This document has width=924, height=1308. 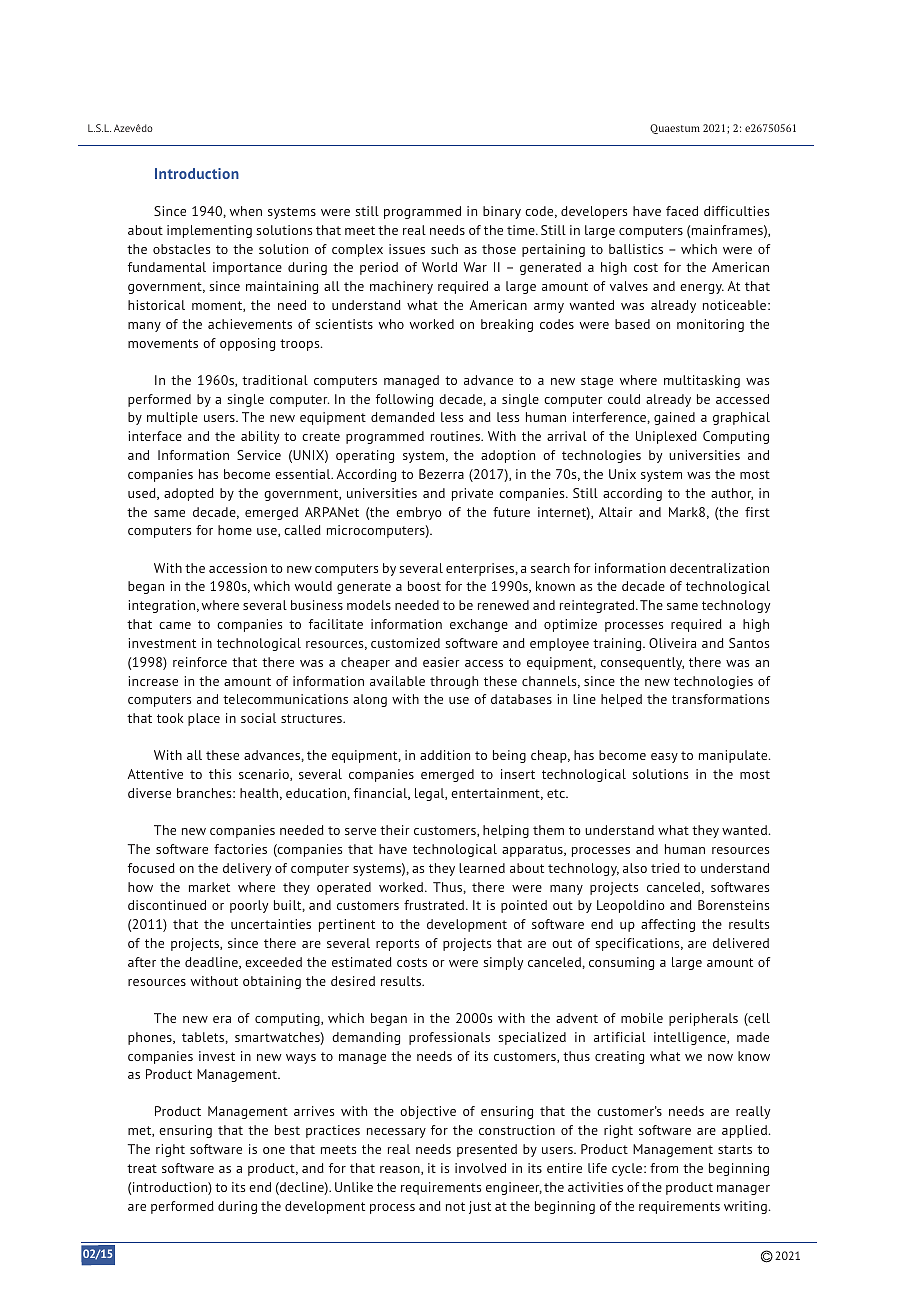 What do you see at coordinates (665, 868) in the document?
I see `tried` at bounding box center [665, 868].
